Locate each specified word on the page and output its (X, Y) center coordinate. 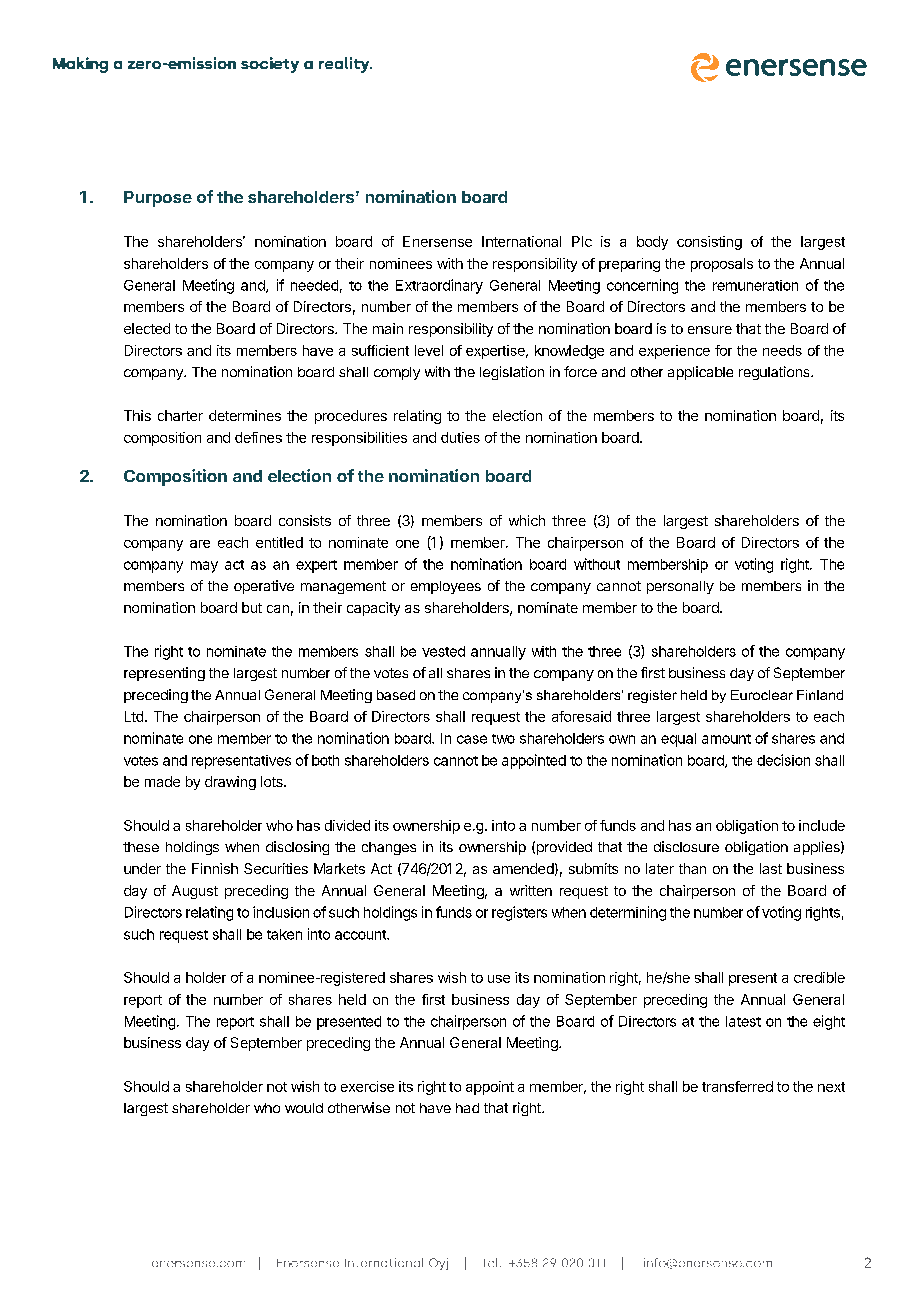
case (472, 739)
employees (446, 587)
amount (726, 739)
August (195, 892)
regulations (775, 373)
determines (245, 415)
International (521, 241)
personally (680, 587)
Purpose (158, 199)
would (304, 1108)
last (771, 868)
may (204, 567)
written (531, 890)
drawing (230, 783)
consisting (709, 243)
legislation (512, 373)
